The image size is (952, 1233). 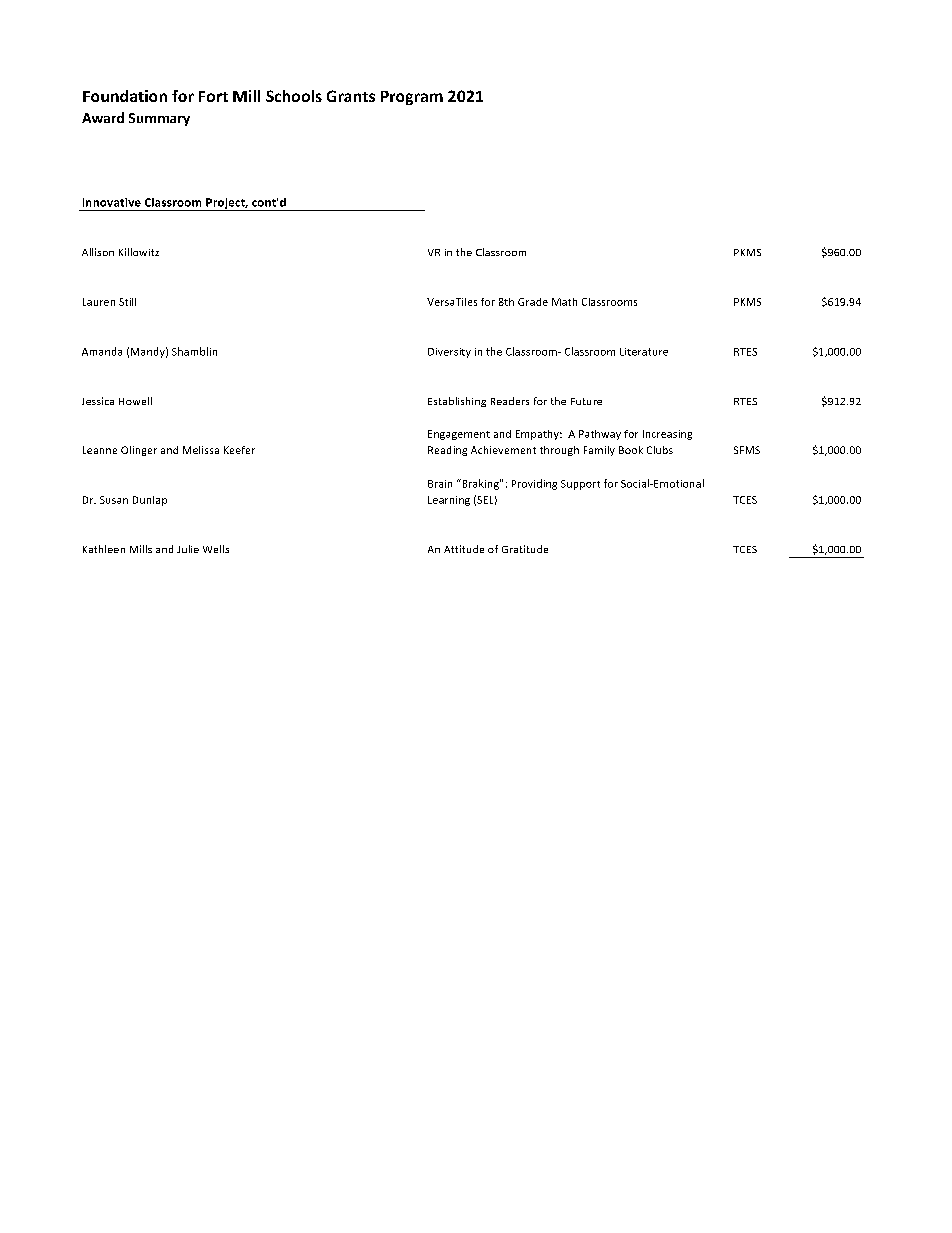 What do you see at coordinates (159, 119) in the image?
I see `Summary` at bounding box center [159, 119].
